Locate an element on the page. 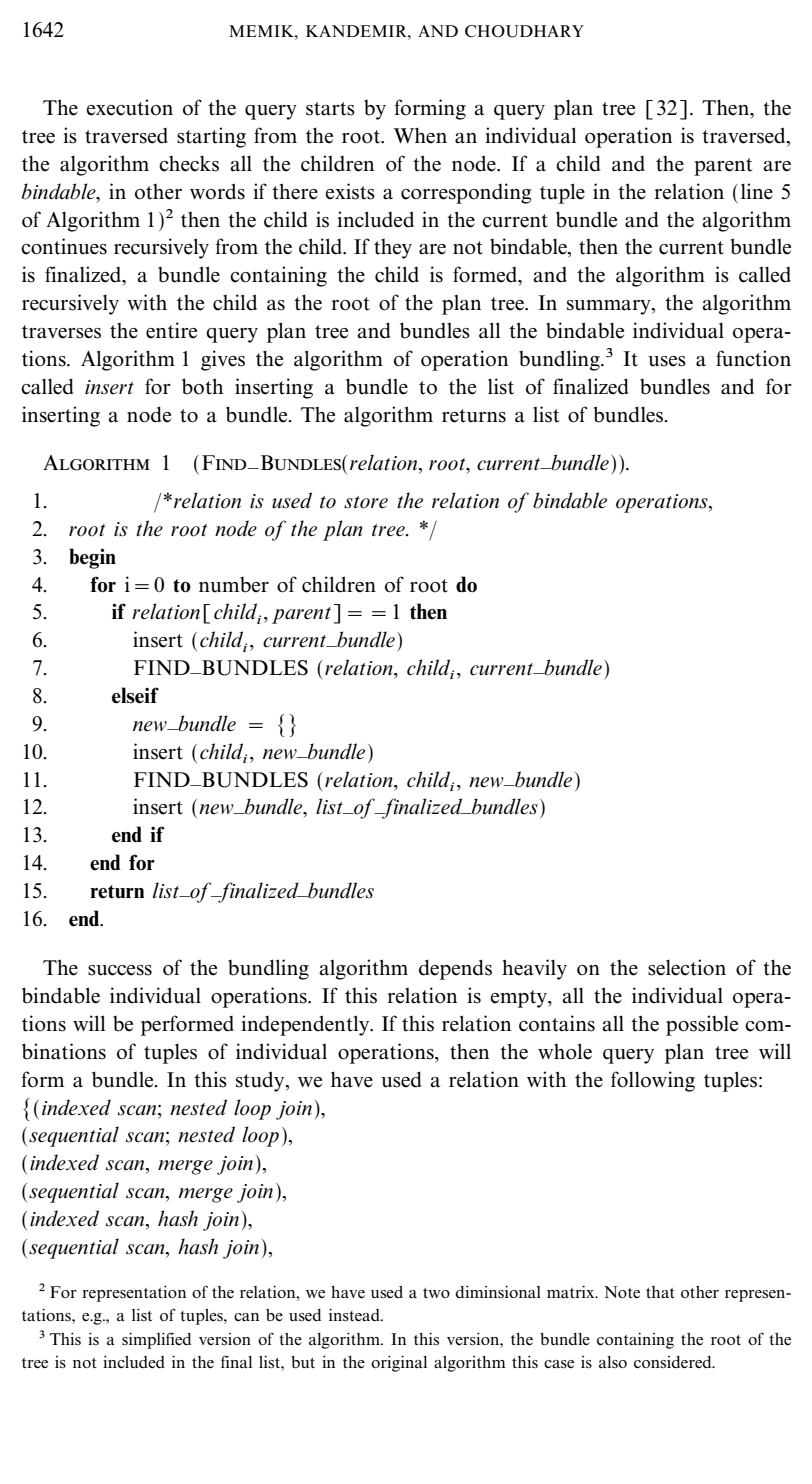 The width and height of the image is (812, 1484). success is located at coordinates (120, 970).
